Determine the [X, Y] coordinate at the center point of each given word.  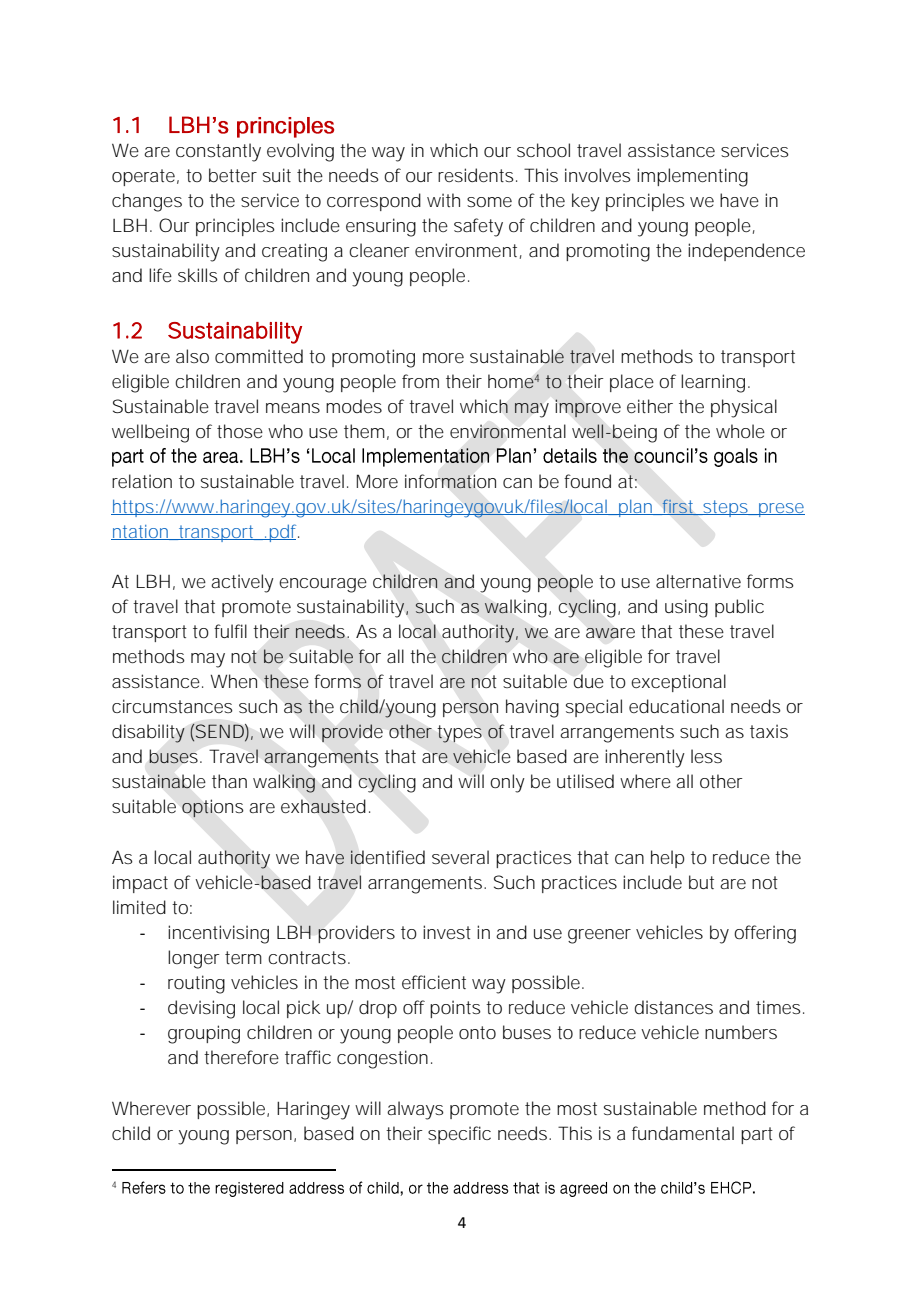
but [701, 882]
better [233, 175]
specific [459, 1135]
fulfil [230, 631]
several [460, 857]
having [532, 708]
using [686, 608]
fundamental [683, 1133]
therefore [241, 1057]
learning [713, 383]
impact [140, 884]
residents [476, 175]
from [420, 381]
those [240, 431]
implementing [692, 177]
